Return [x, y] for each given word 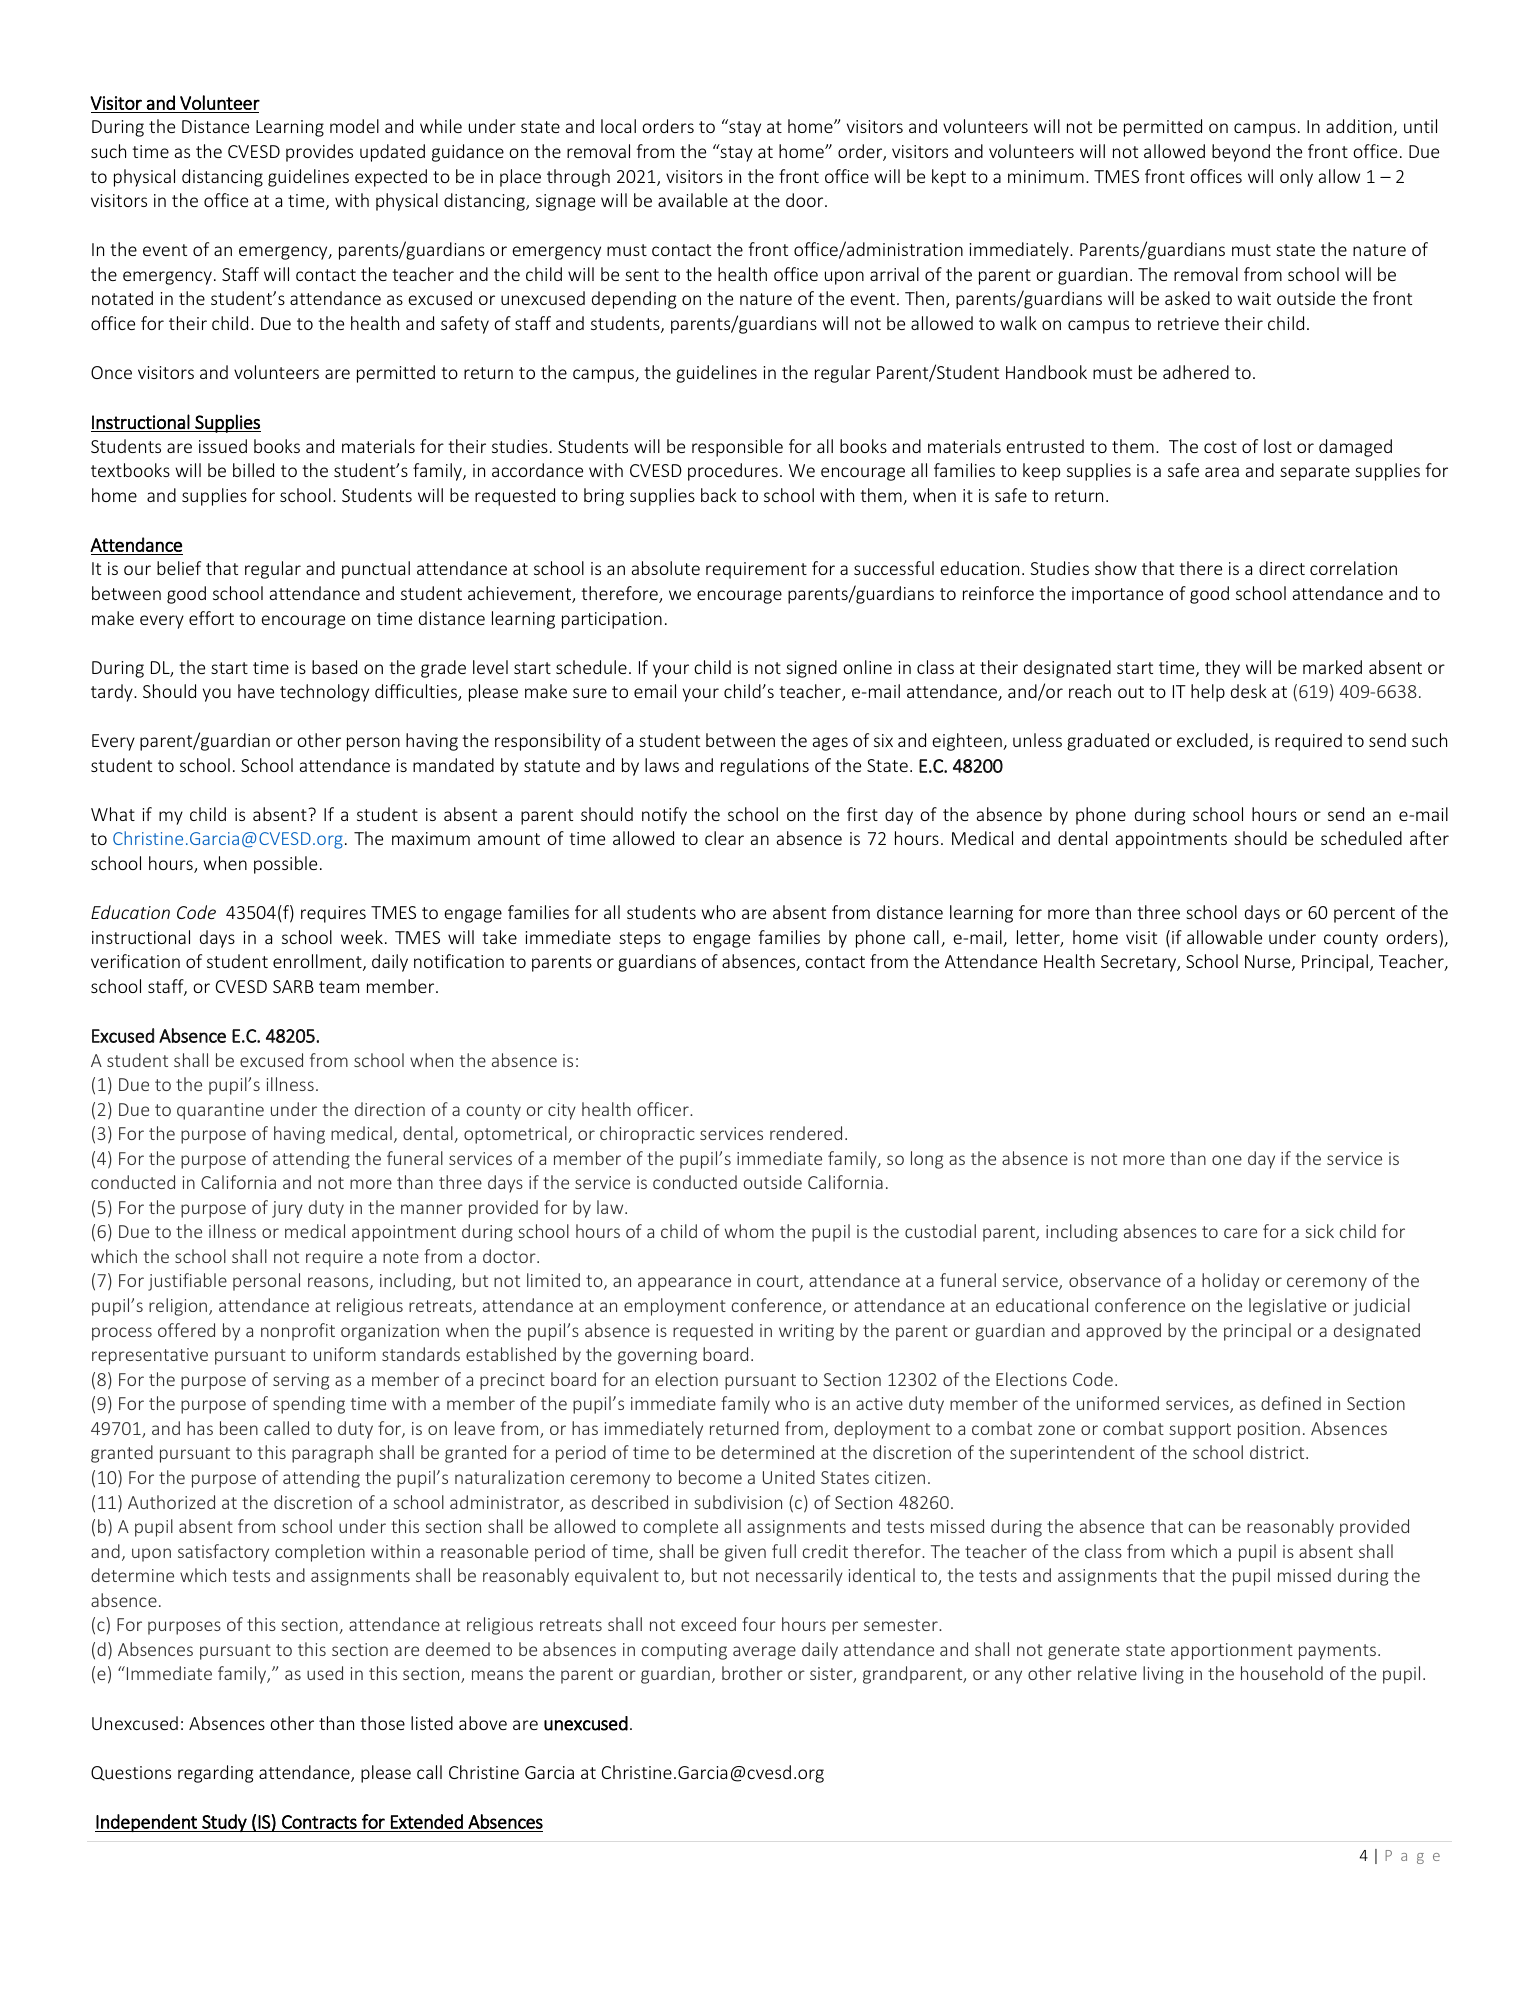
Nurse [1269, 963]
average [764, 1653]
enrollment [318, 962]
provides [319, 153]
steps [640, 940]
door [806, 200]
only [1296, 178]
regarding [215, 1774]
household [1282, 1673]
